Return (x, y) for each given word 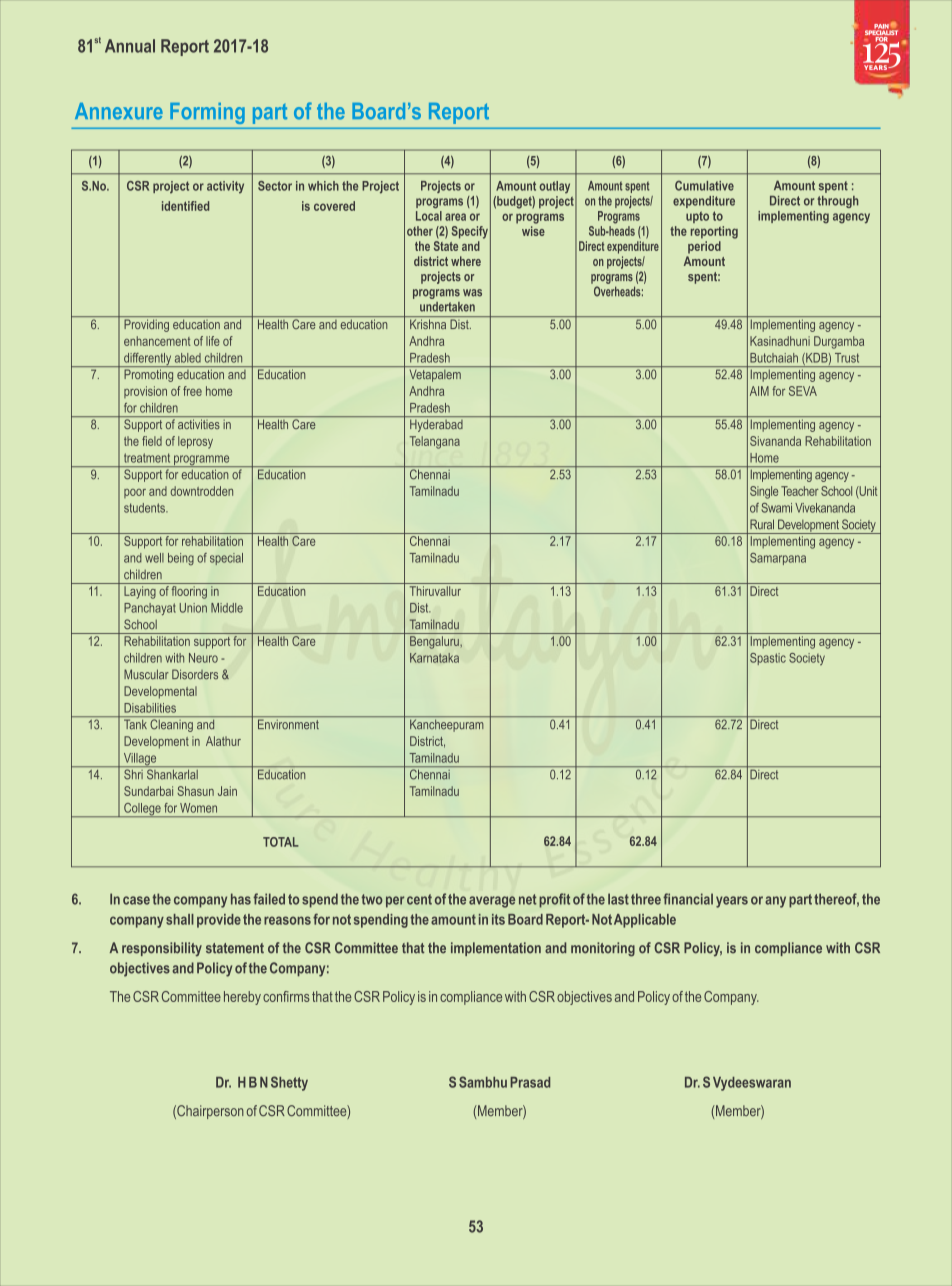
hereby (242, 998)
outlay (554, 187)
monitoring (603, 949)
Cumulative (704, 185)
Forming (207, 113)
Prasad (530, 1082)
